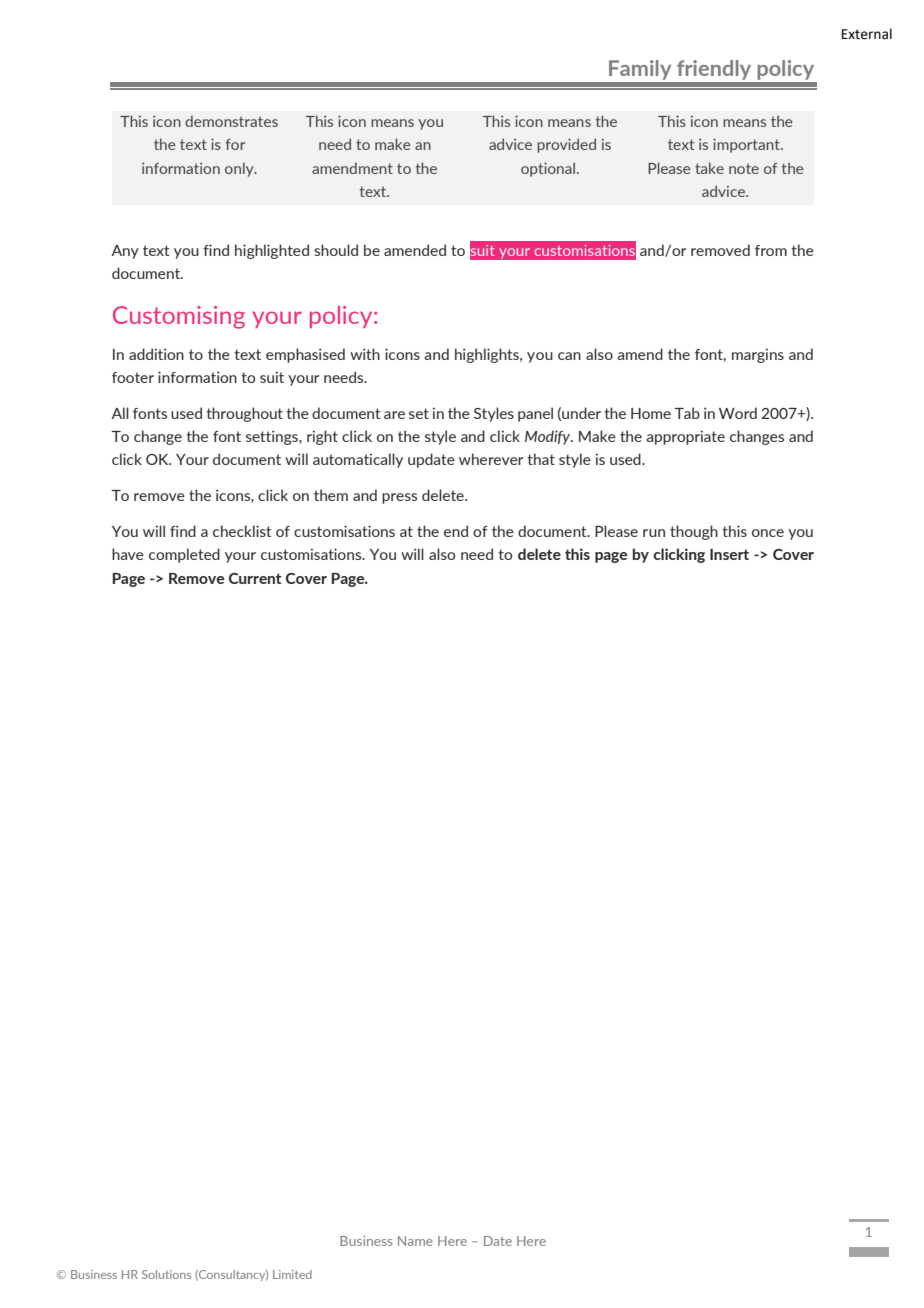 The image size is (924, 1308). What do you see at coordinates (654, 533) in the screenshot?
I see `run` at bounding box center [654, 533].
